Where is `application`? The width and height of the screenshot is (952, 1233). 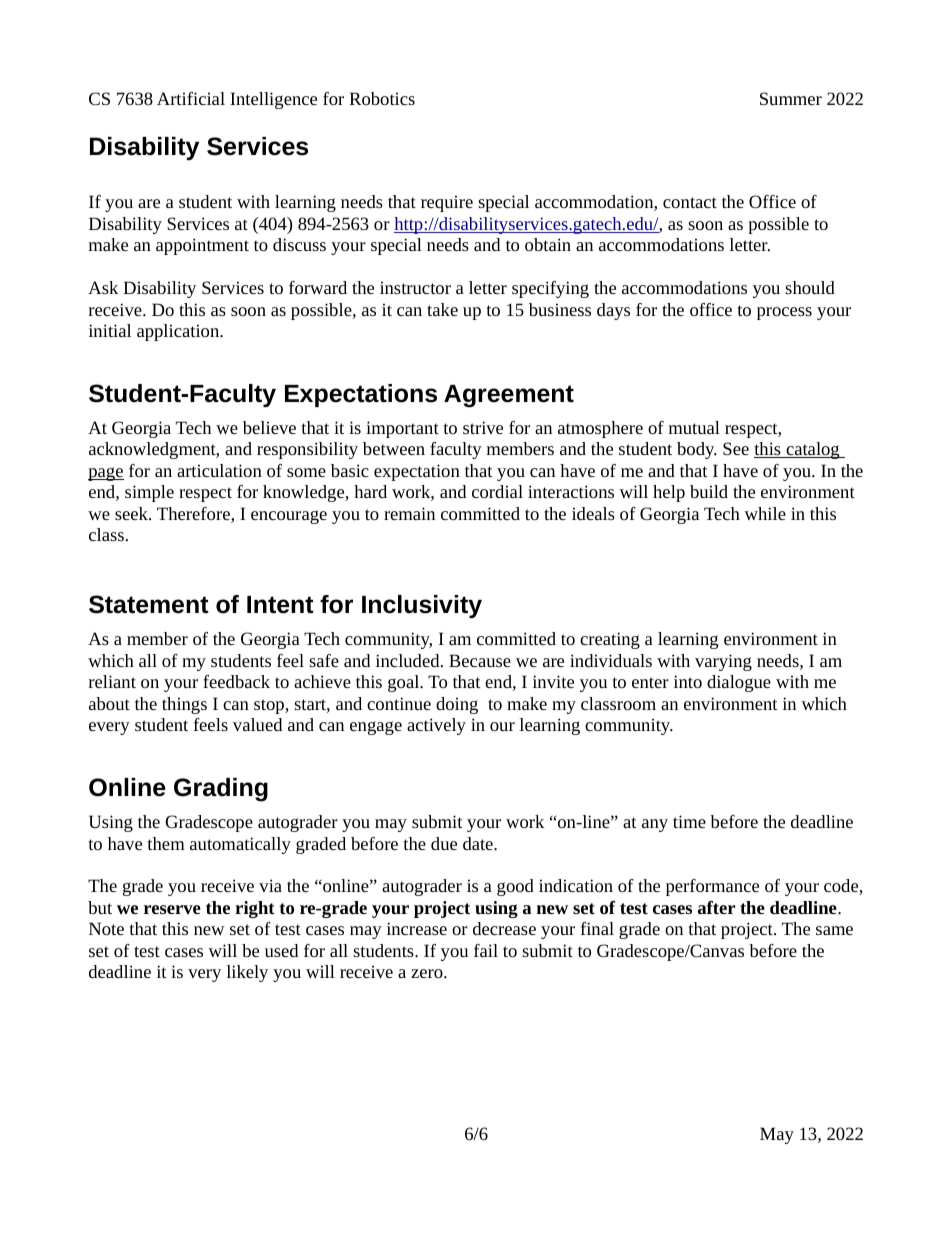 application is located at coordinates (179, 332).
